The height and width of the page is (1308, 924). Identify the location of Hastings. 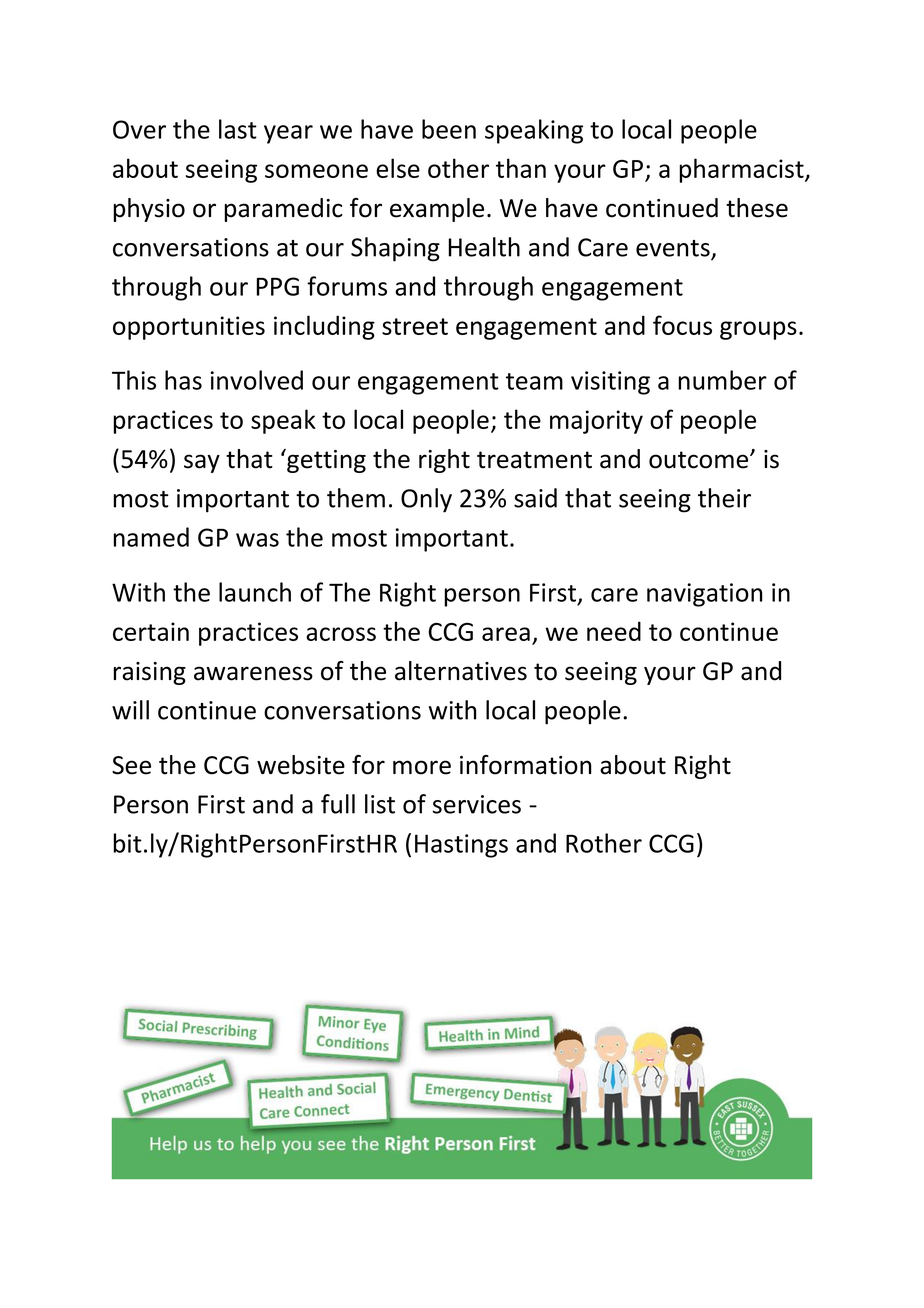
(461, 846).
